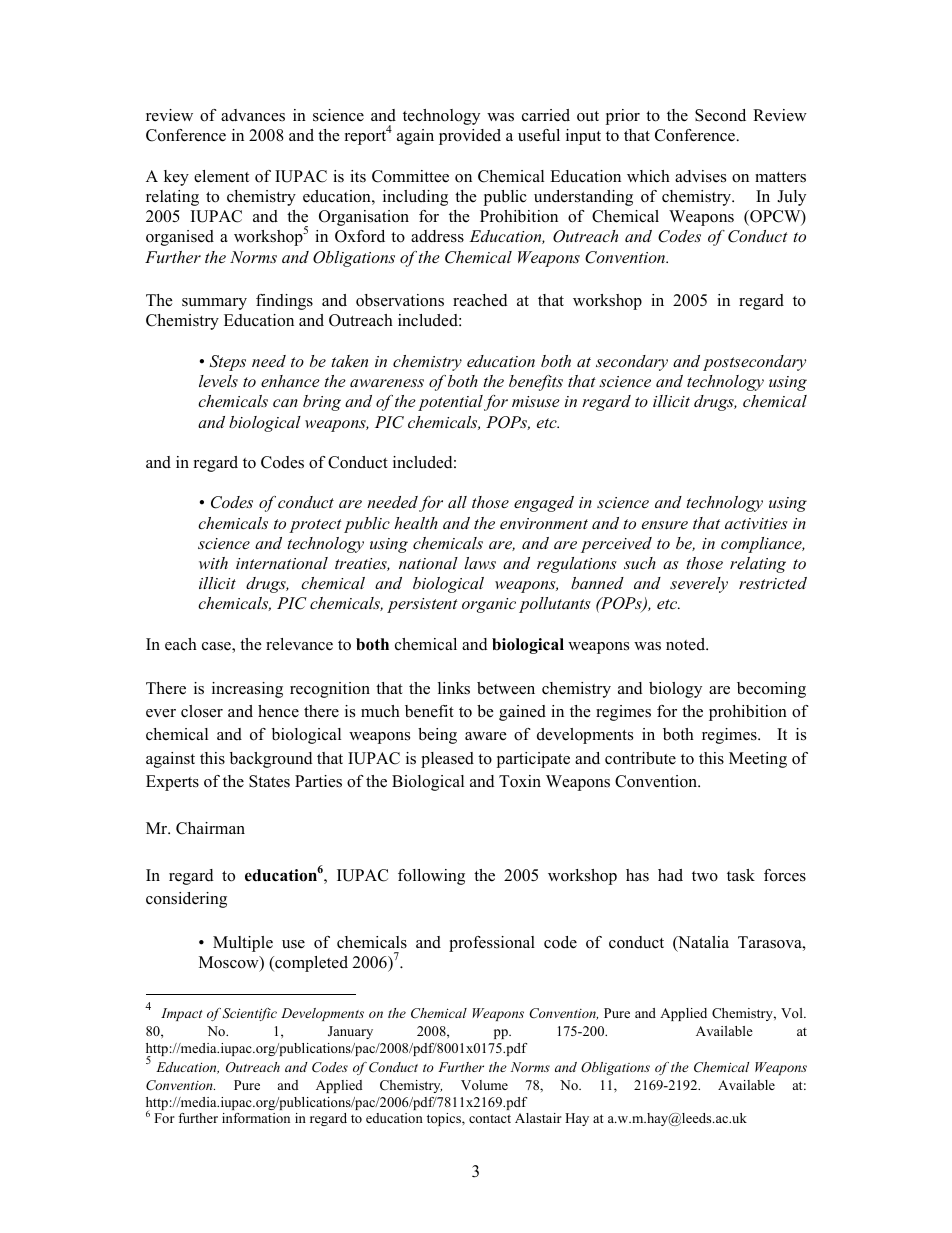 The width and height of the image is (952, 1233). What do you see at coordinates (256, 1118) in the image?
I see `information` at bounding box center [256, 1118].
